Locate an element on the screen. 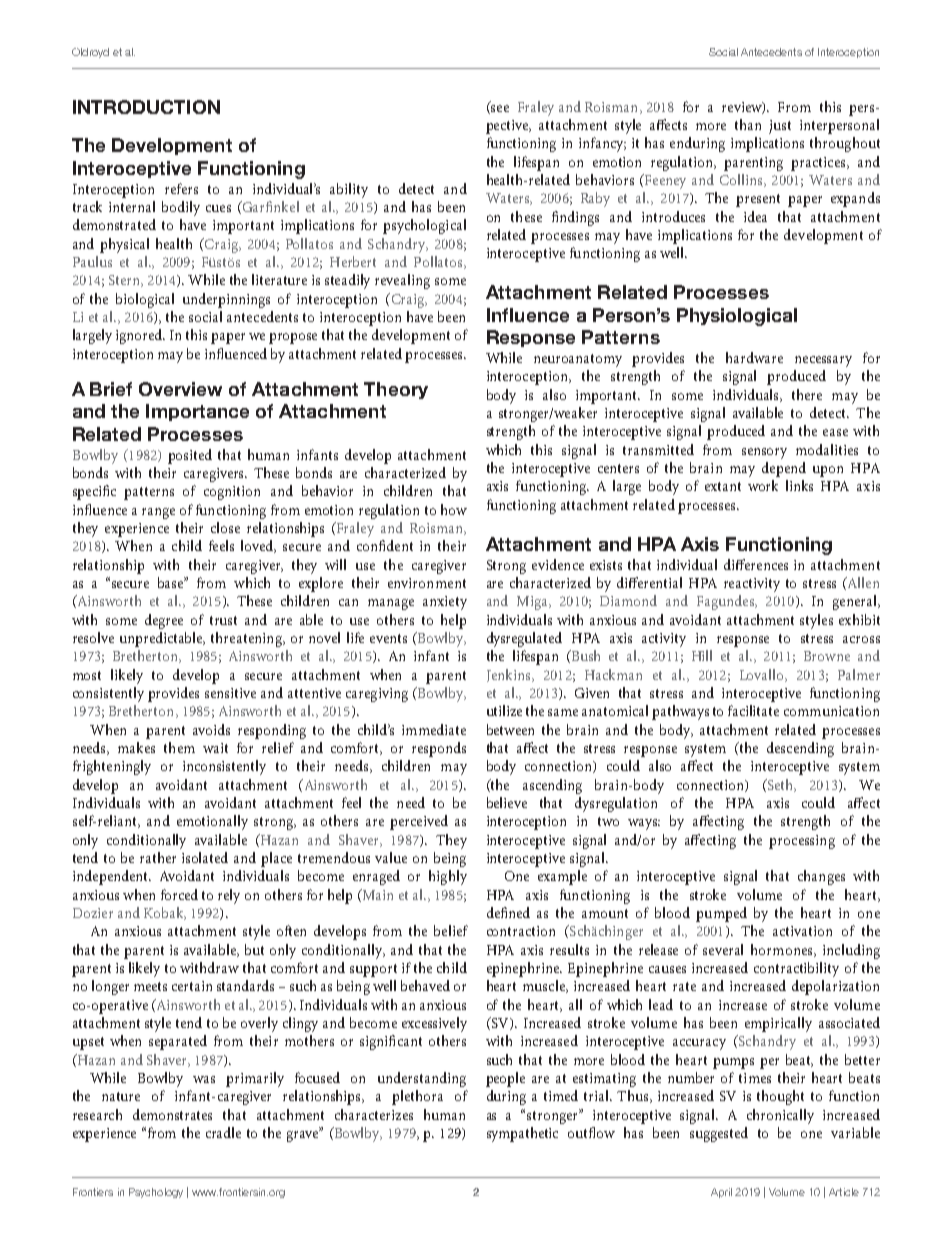  Psychology is located at coordinates (156, 1193).
